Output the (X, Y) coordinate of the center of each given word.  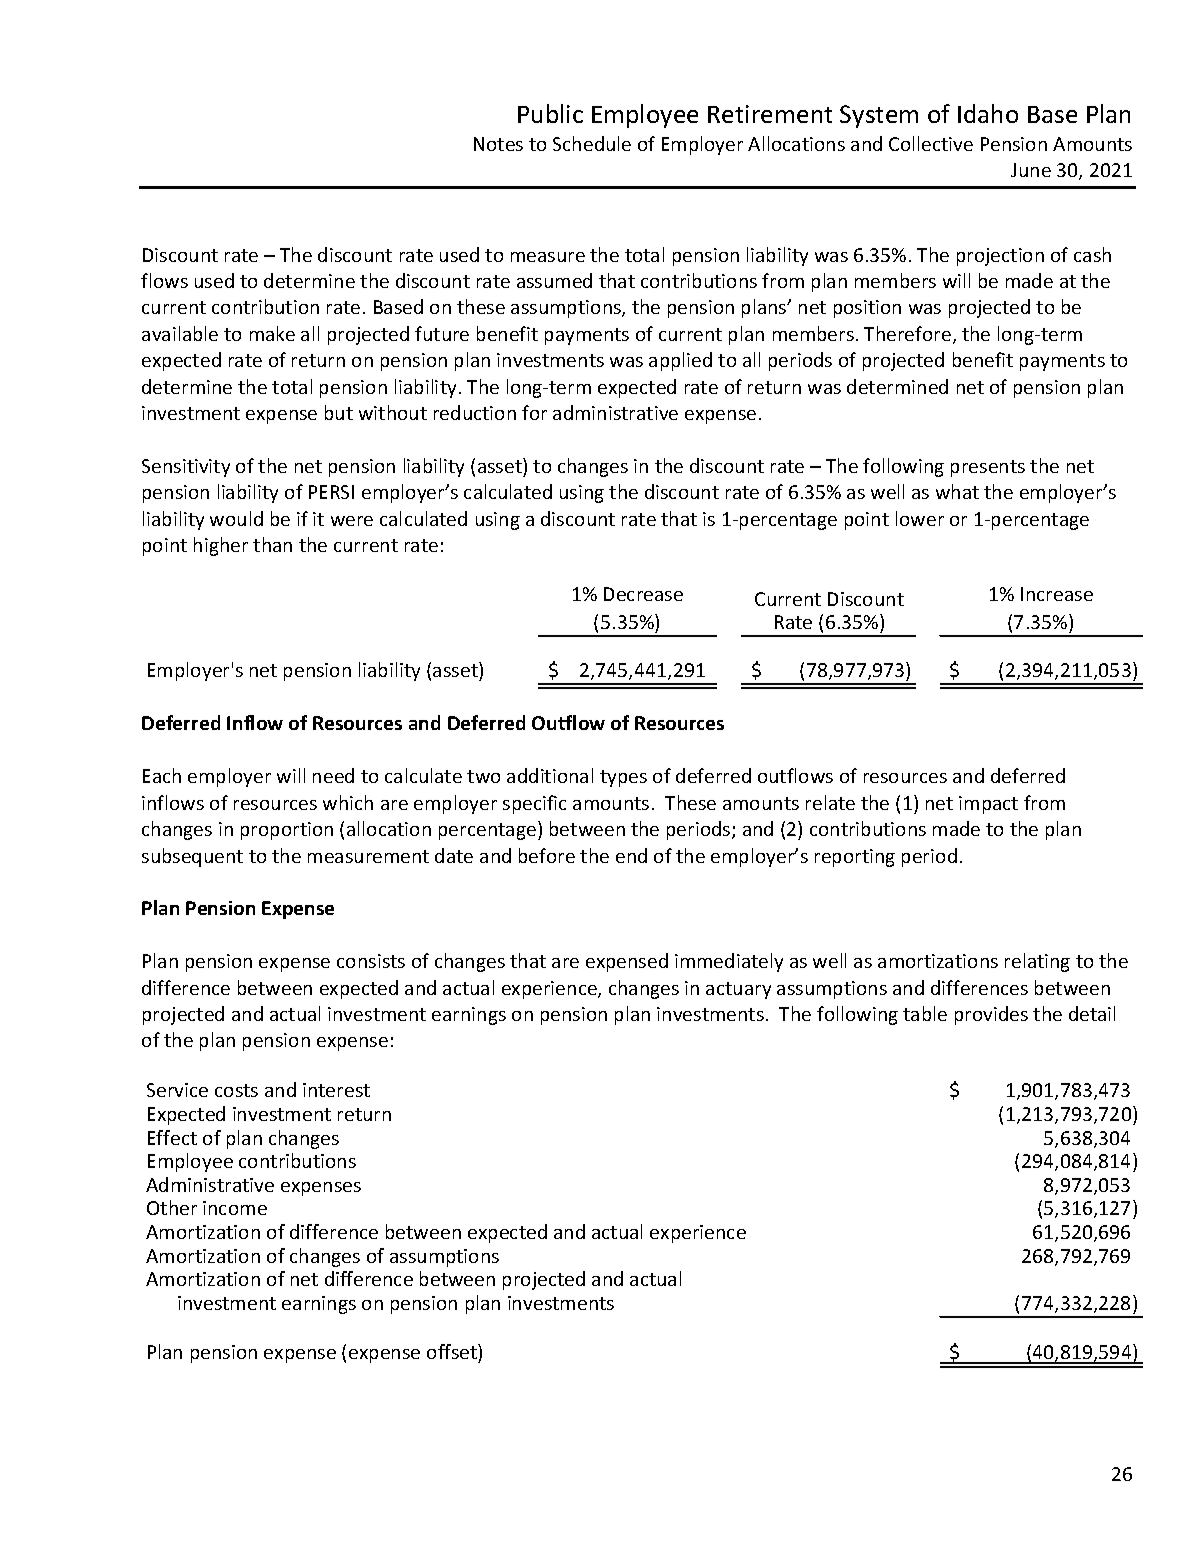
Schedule (592, 143)
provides (991, 1015)
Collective (931, 143)
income (235, 1208)
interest (336, 1090)
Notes (498, 144)
